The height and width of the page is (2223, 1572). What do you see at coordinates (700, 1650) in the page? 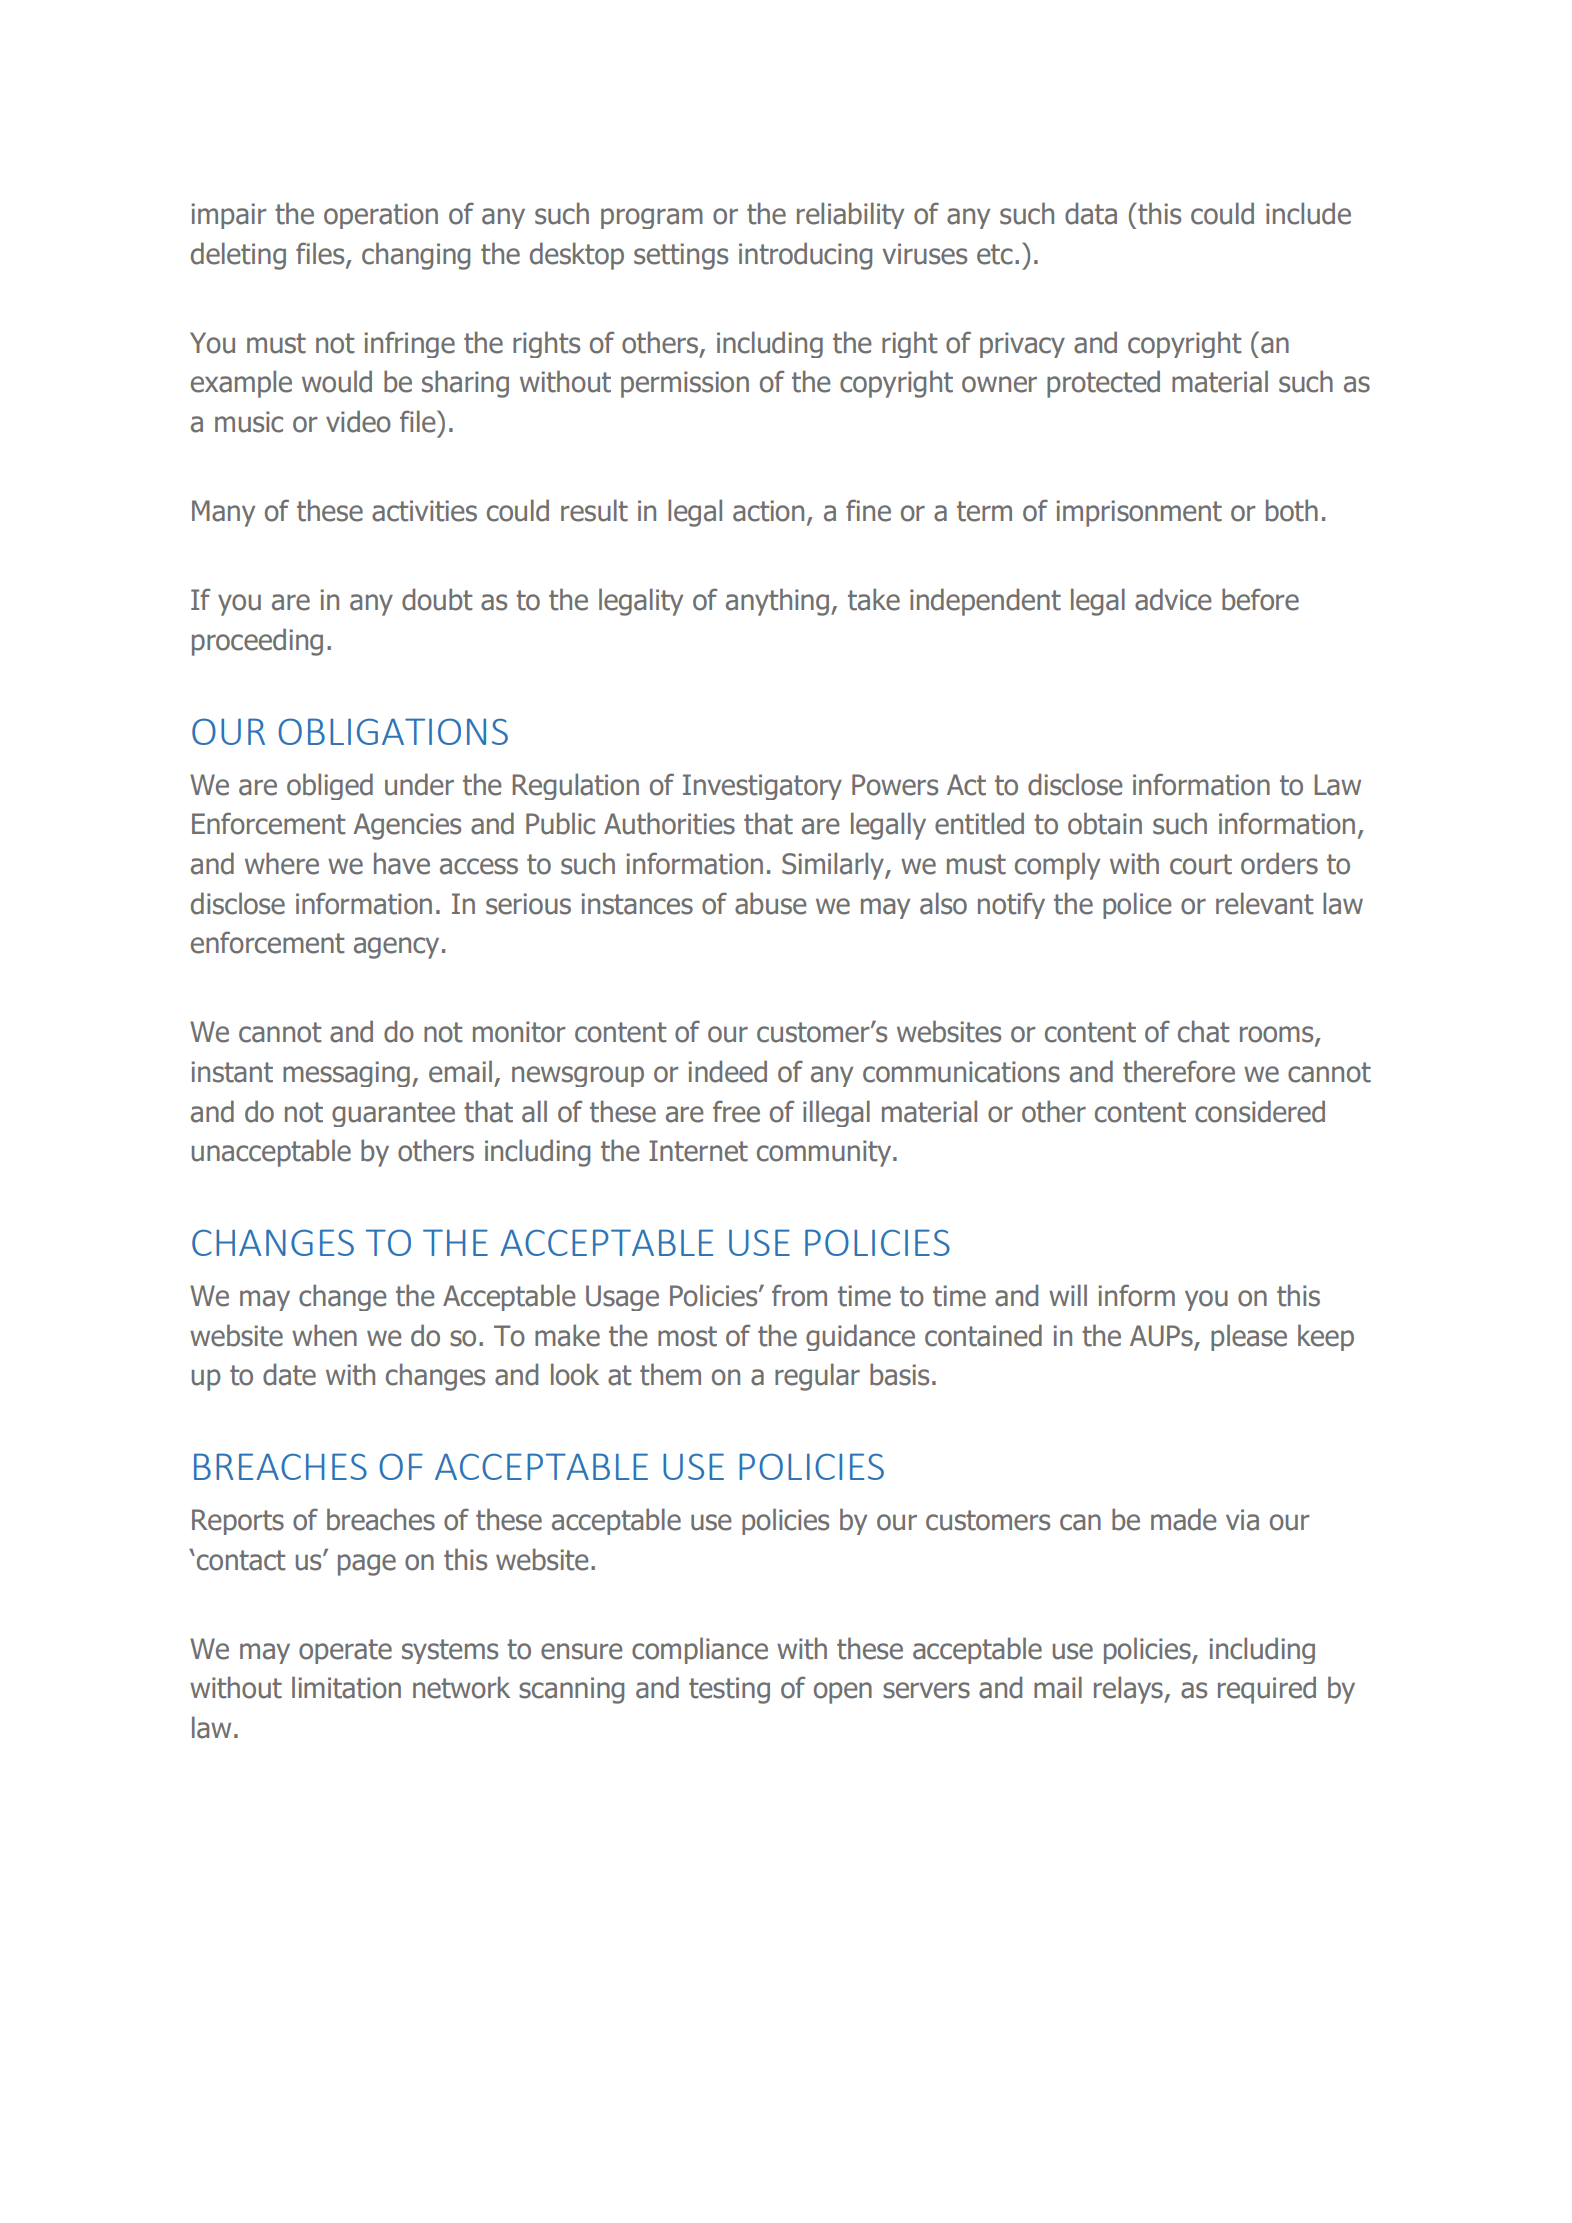
I see `compliance` at bounding box center [700, 1650].
